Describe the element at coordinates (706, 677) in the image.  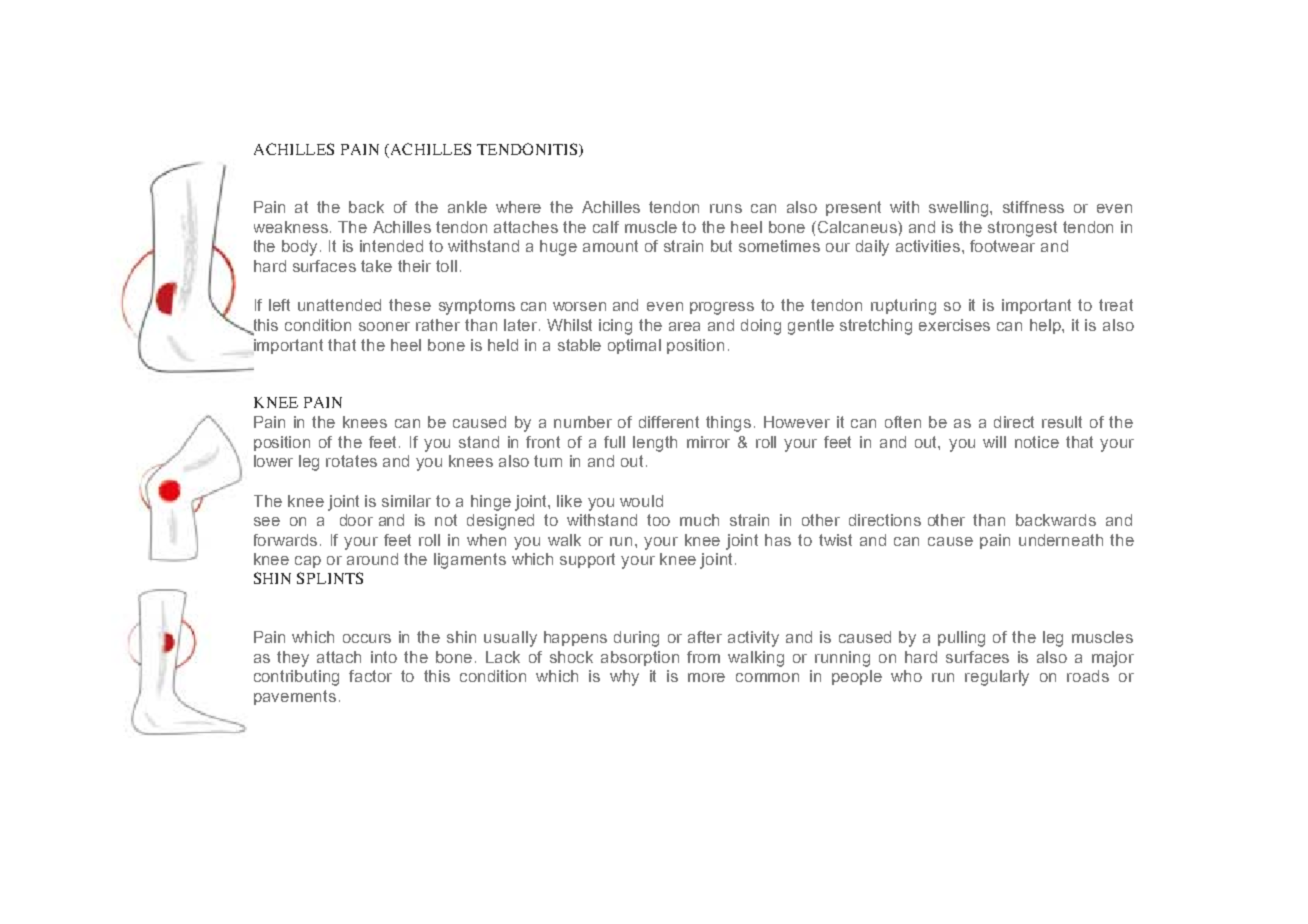
I see `more` at that location.
